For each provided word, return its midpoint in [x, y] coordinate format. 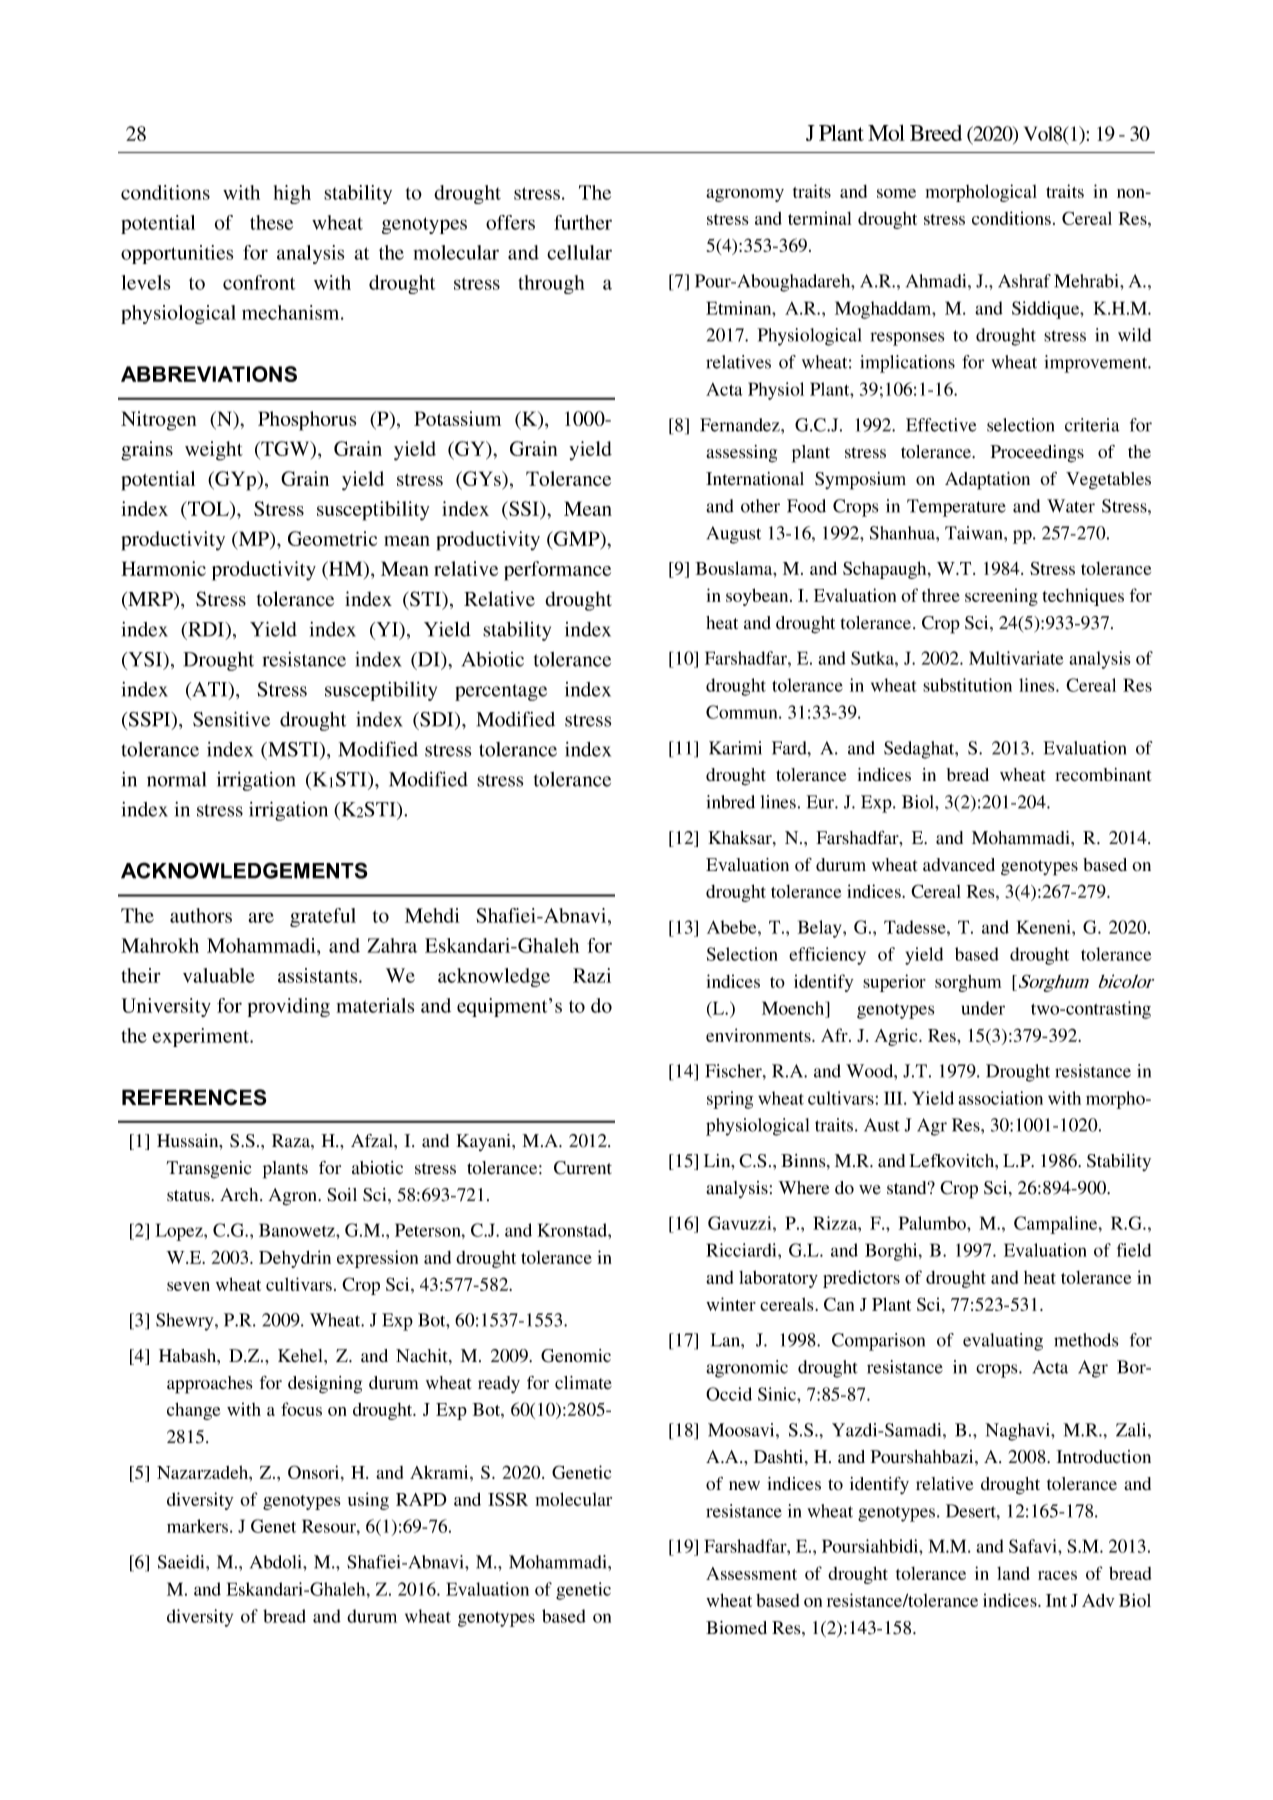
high [292, 194]
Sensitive [231, 719]
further [583, 222]
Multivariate [1016, 658]
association [1000, 1098]
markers [199, 1526]
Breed [936, 133]
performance [557, 571]
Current [583, 1168]
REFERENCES [194, 1097]
